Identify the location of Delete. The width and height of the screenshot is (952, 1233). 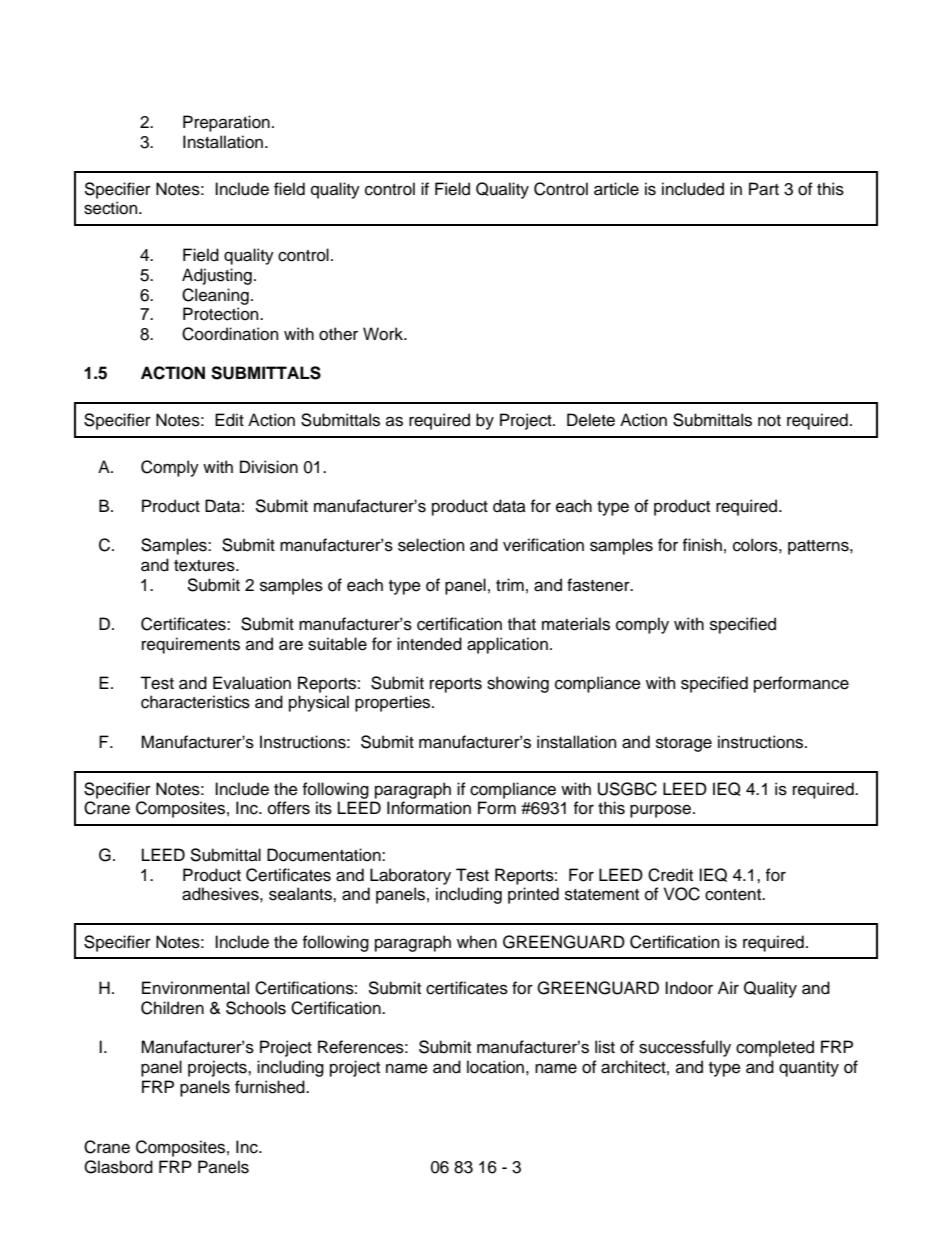
(591, 420).
